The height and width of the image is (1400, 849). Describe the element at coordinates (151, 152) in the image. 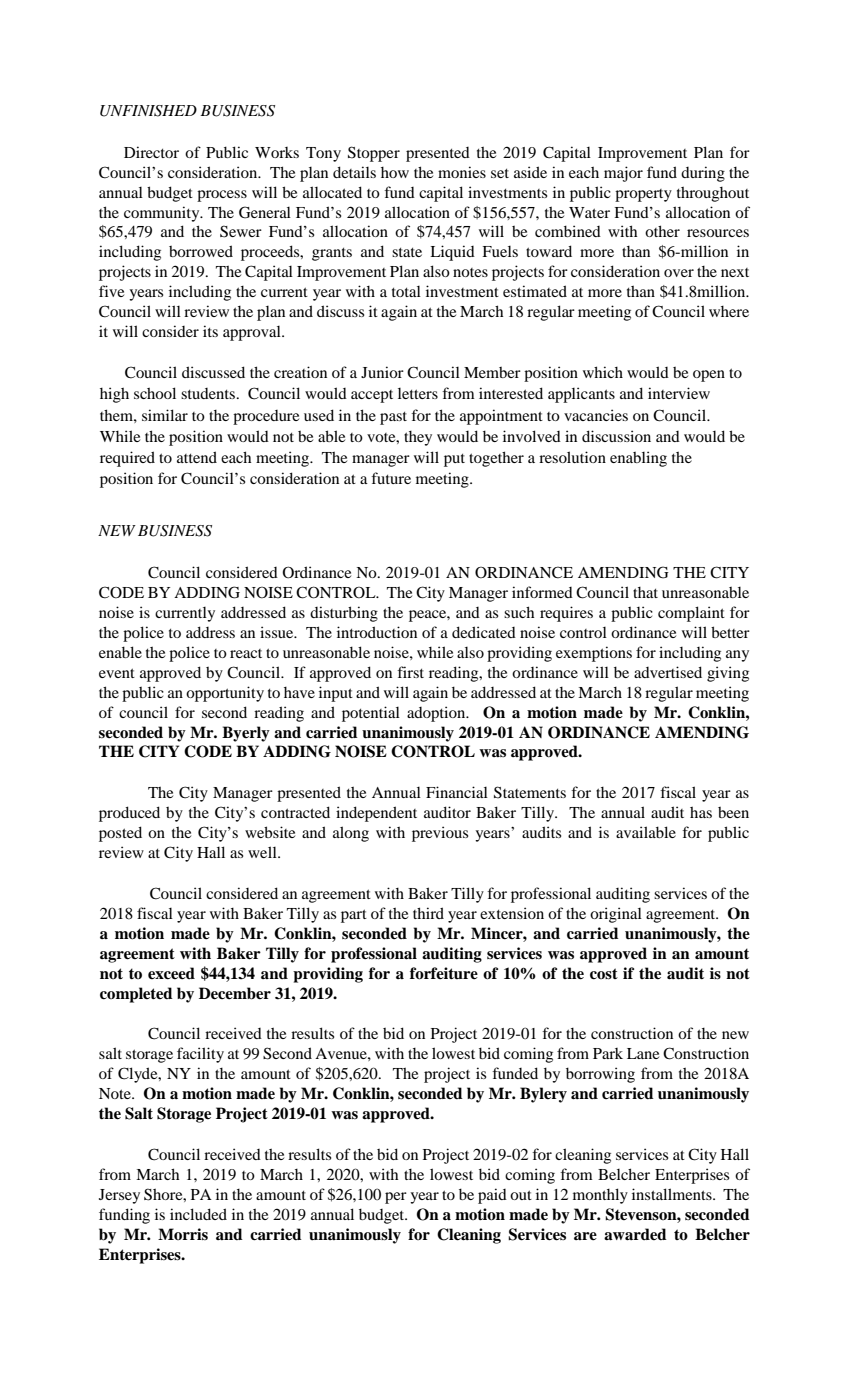

I see `Director` at that location.
